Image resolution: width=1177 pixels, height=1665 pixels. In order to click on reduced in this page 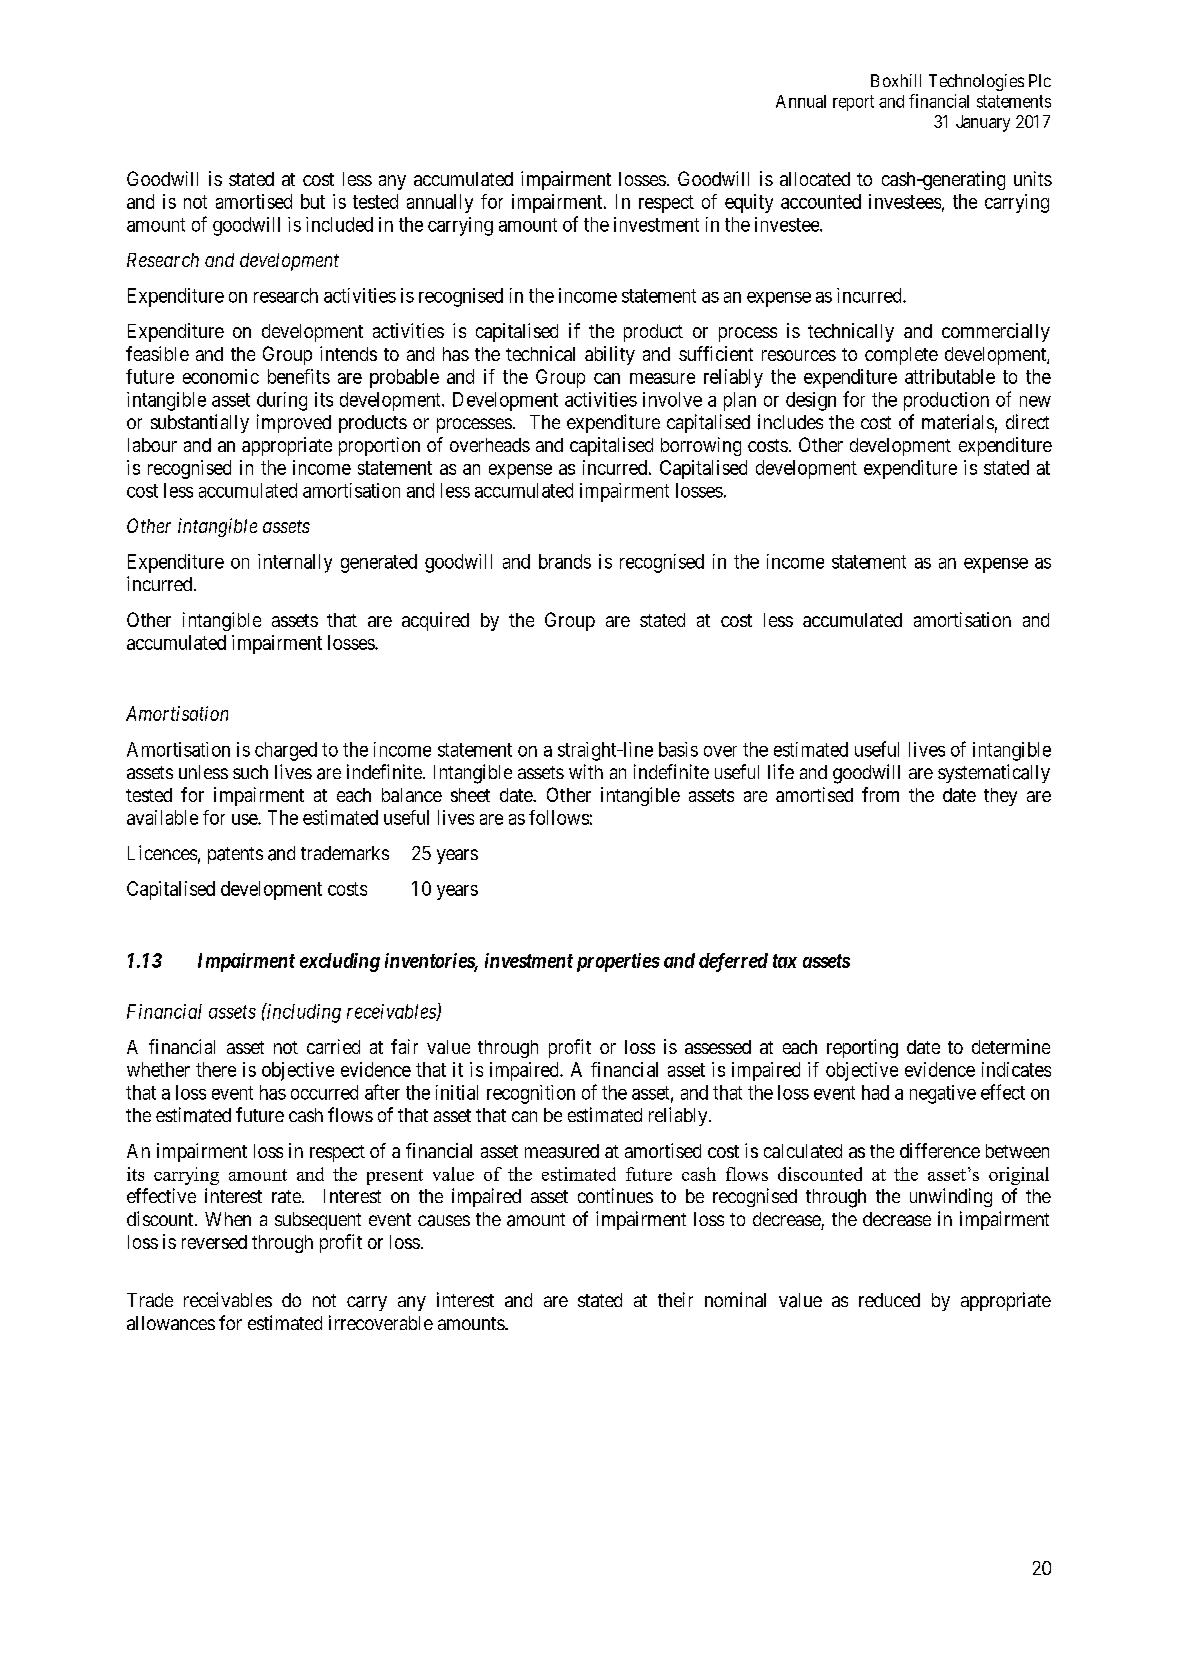, I will do `click(889, 1300)`.
